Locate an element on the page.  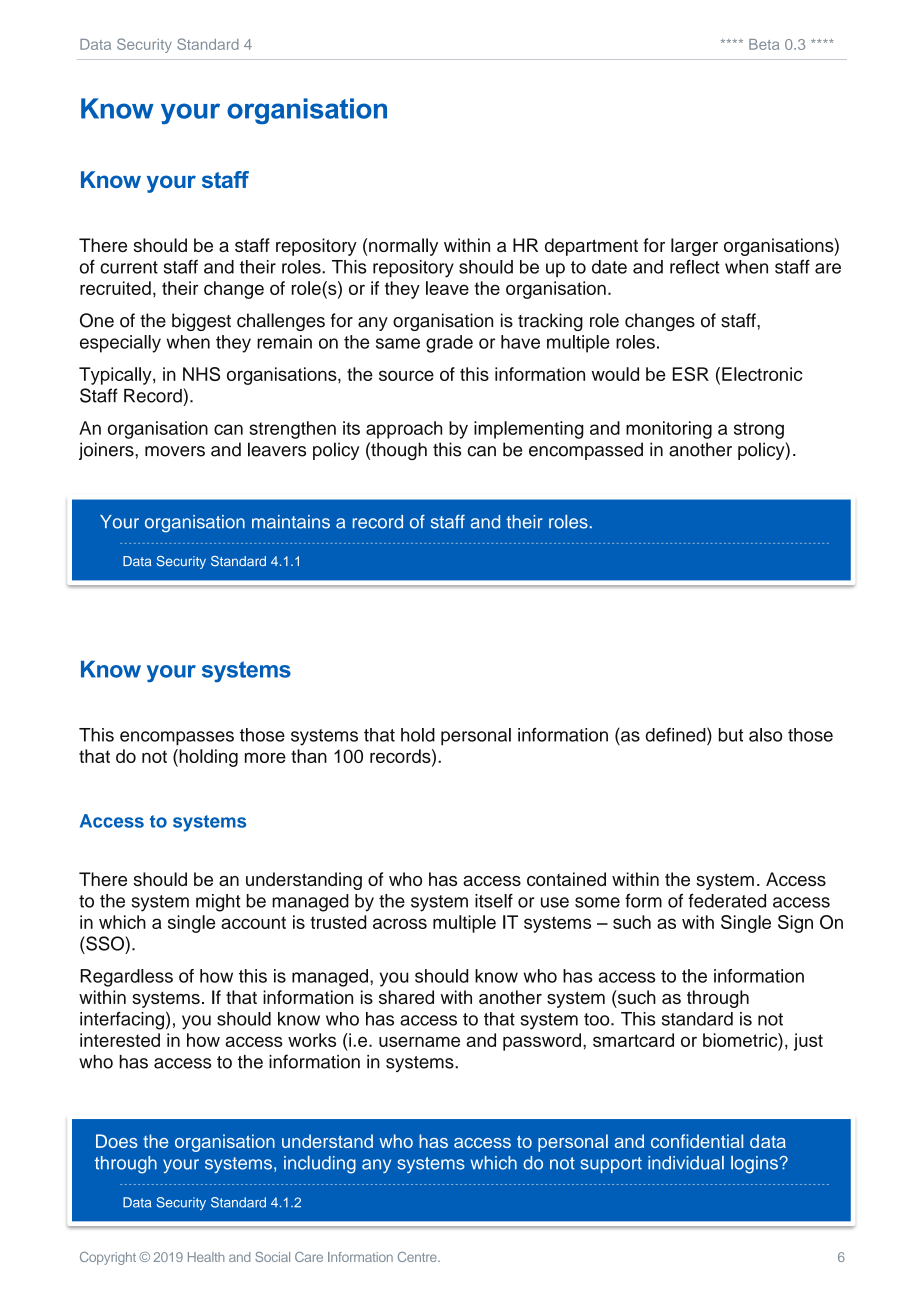
movers is located at coordinates (175, 451).
